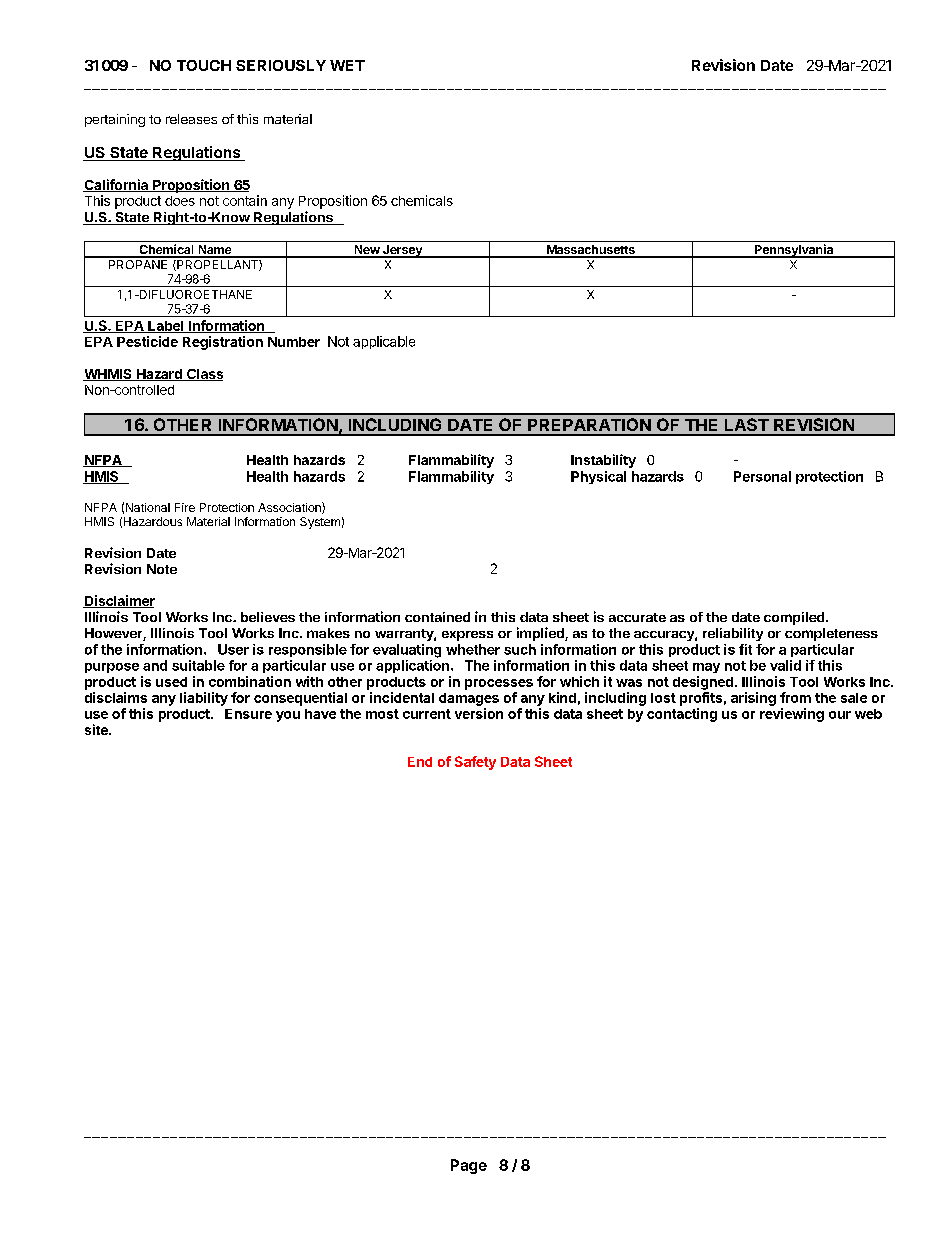 This page has height=1233, width=952. I want to click on Page, so click(469, 1166).
